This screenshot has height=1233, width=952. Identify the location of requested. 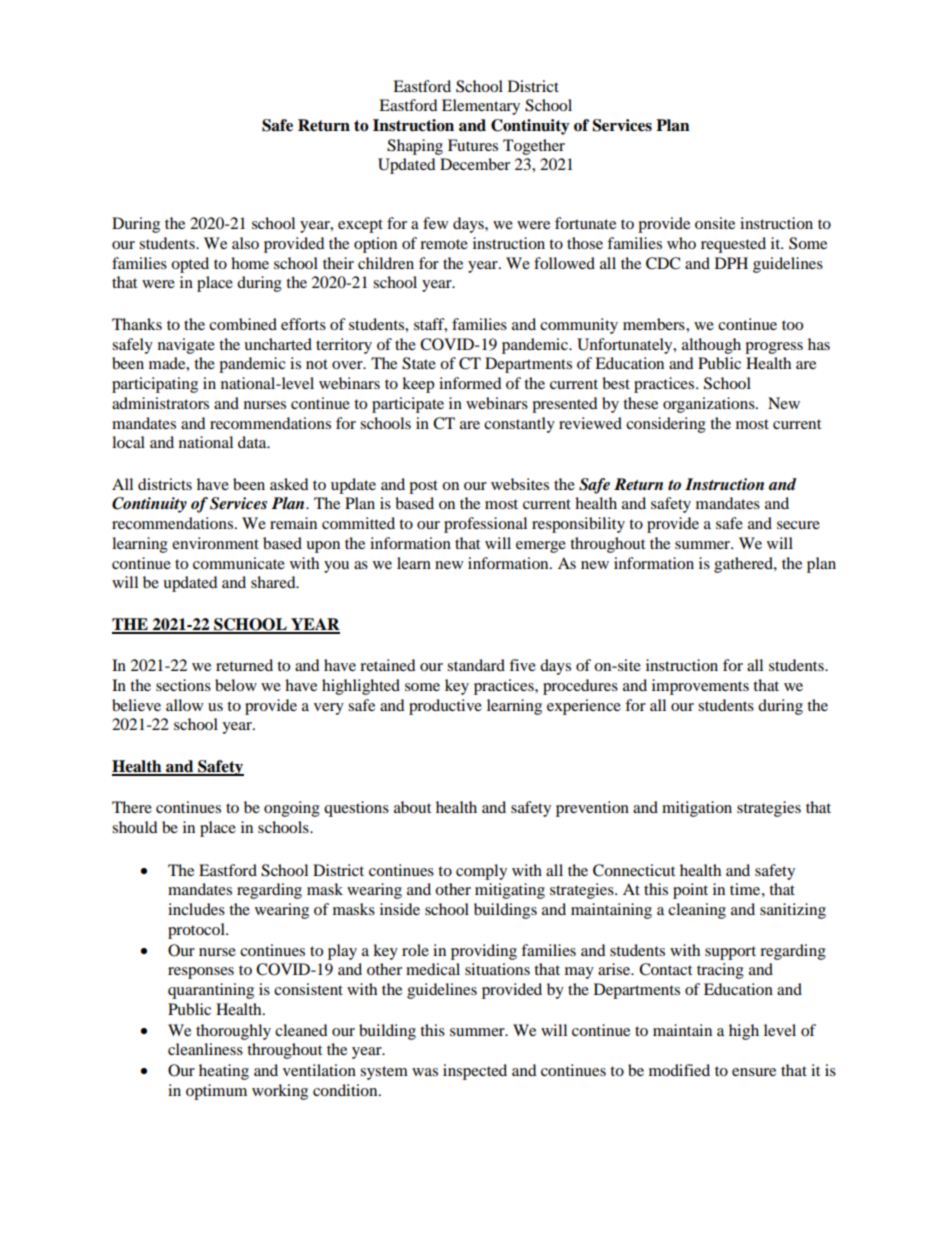
(733, 245).
